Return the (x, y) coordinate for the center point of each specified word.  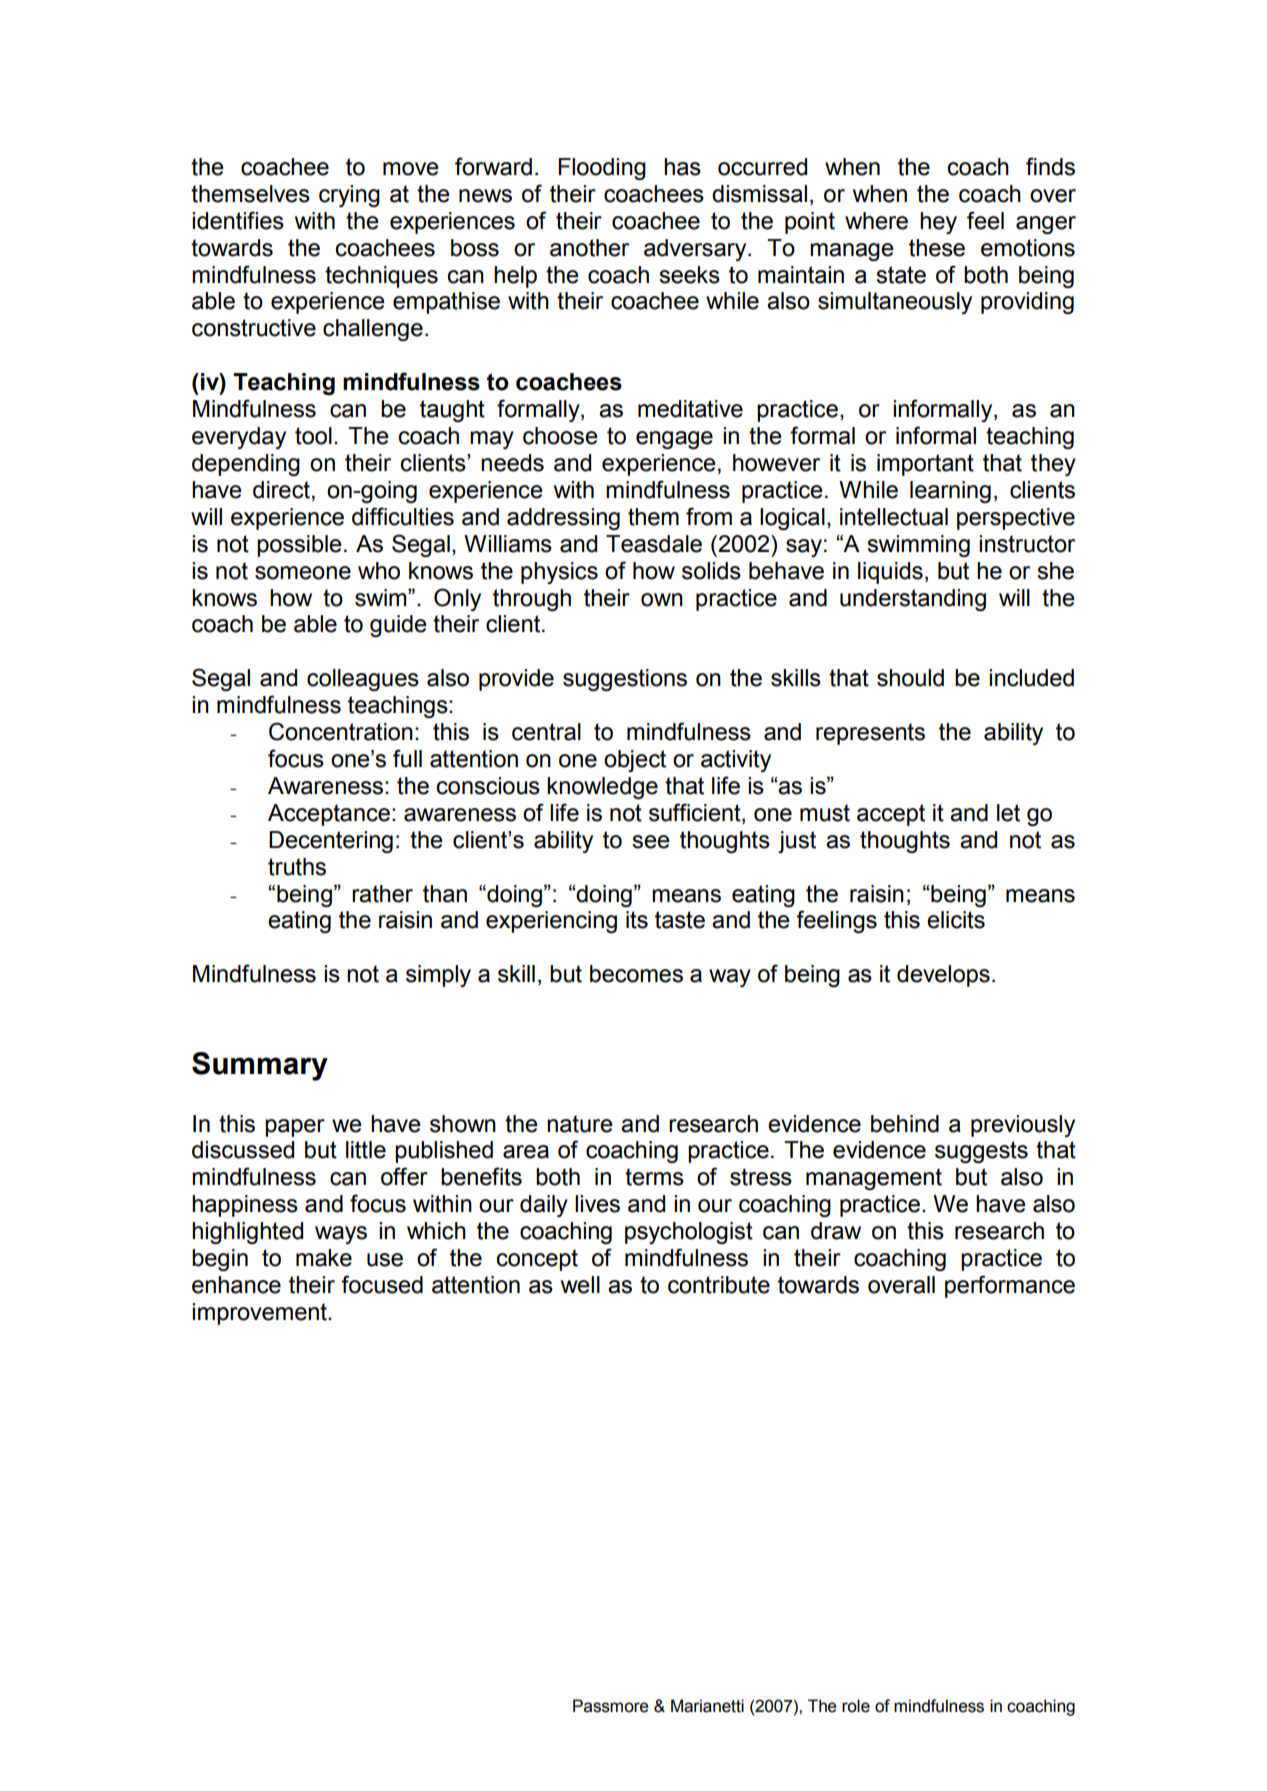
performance (1010, 1286)
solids (711, 571)
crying (349, 196)
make (324, 1258)
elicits (956, 920)
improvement (260, 1314)
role (856, 1706)
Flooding (602, 169)
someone (303, 573)
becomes (636, 974)
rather (382, 894)
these (937, 248)
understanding (913, 600)
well (580, 1285)
